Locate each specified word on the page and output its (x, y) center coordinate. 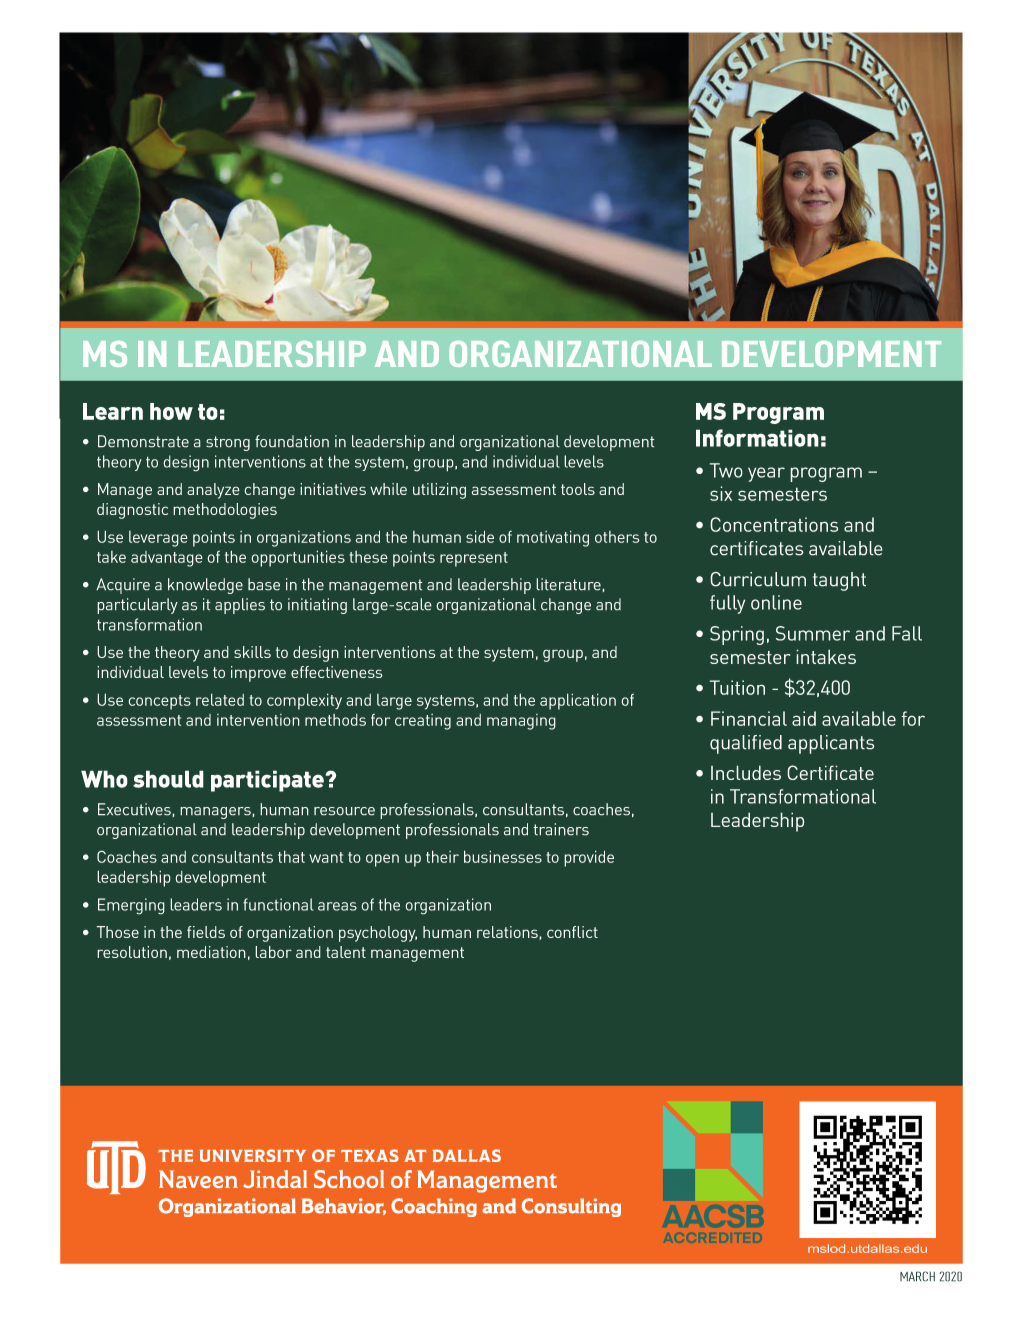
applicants (831, 744)
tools (578, 489)
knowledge (205, 586)
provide (589, 858)
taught (839, 581)
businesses (503, 856)
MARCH (917, 1276)
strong (228, 443)
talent (346, 952)
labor (273, 952)
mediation (211, 952)
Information (757, 438)
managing (521, 722)
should (168, 779)
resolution (132, 952)
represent (474, 559)
